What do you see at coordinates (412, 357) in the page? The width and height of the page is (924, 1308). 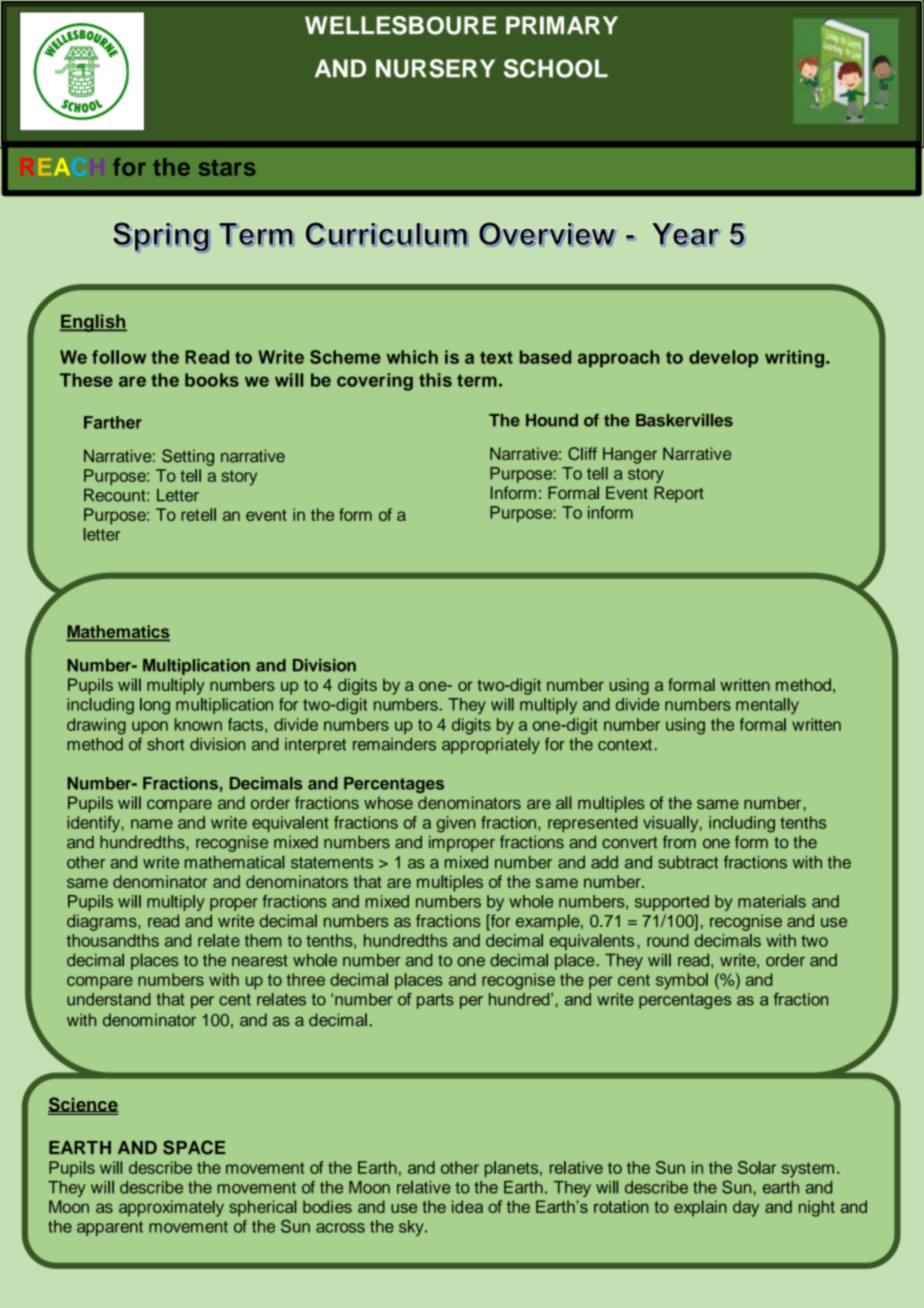 I see `which` at bounding box center [412, 357].
